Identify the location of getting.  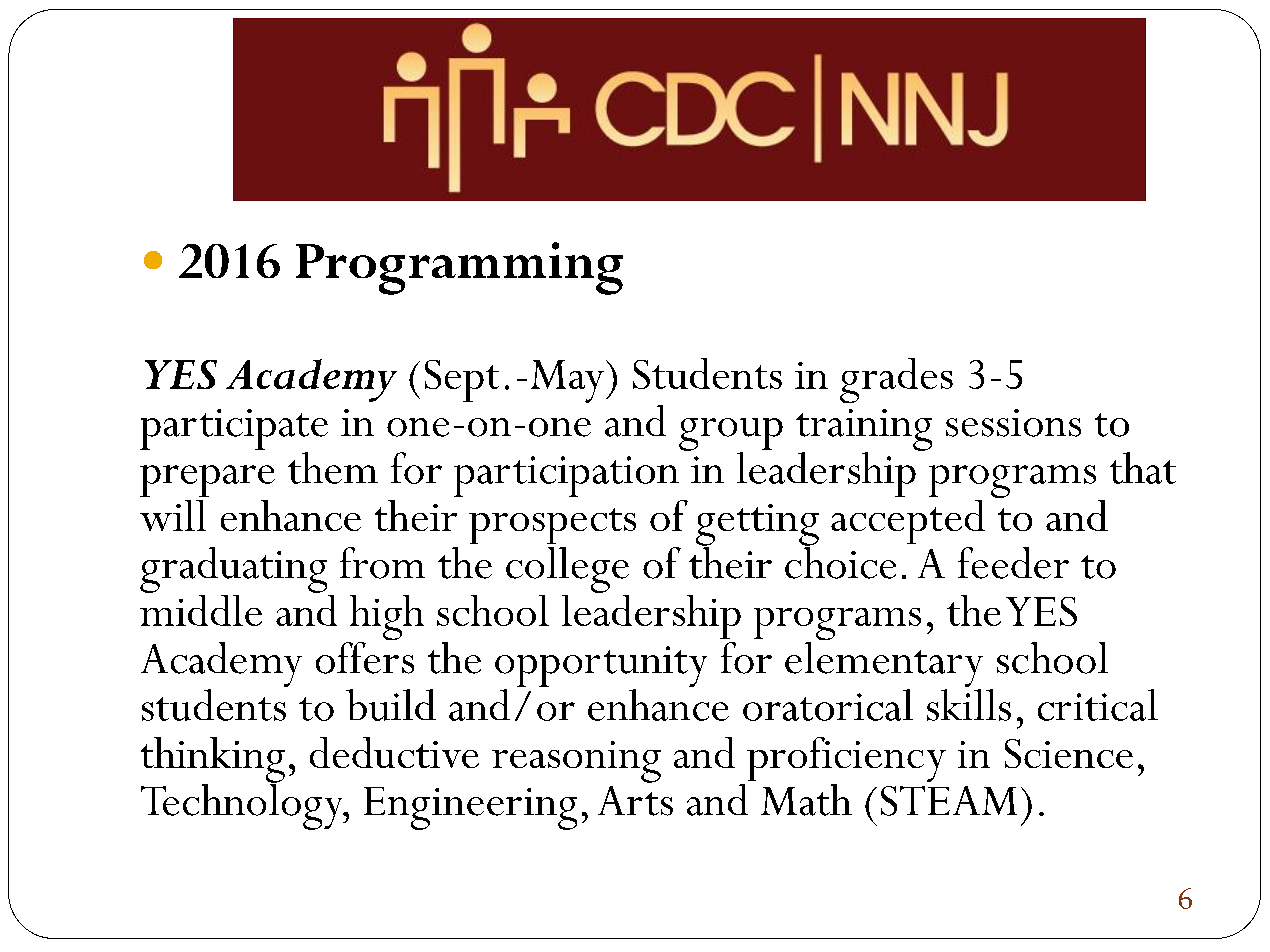
(757, 526).
